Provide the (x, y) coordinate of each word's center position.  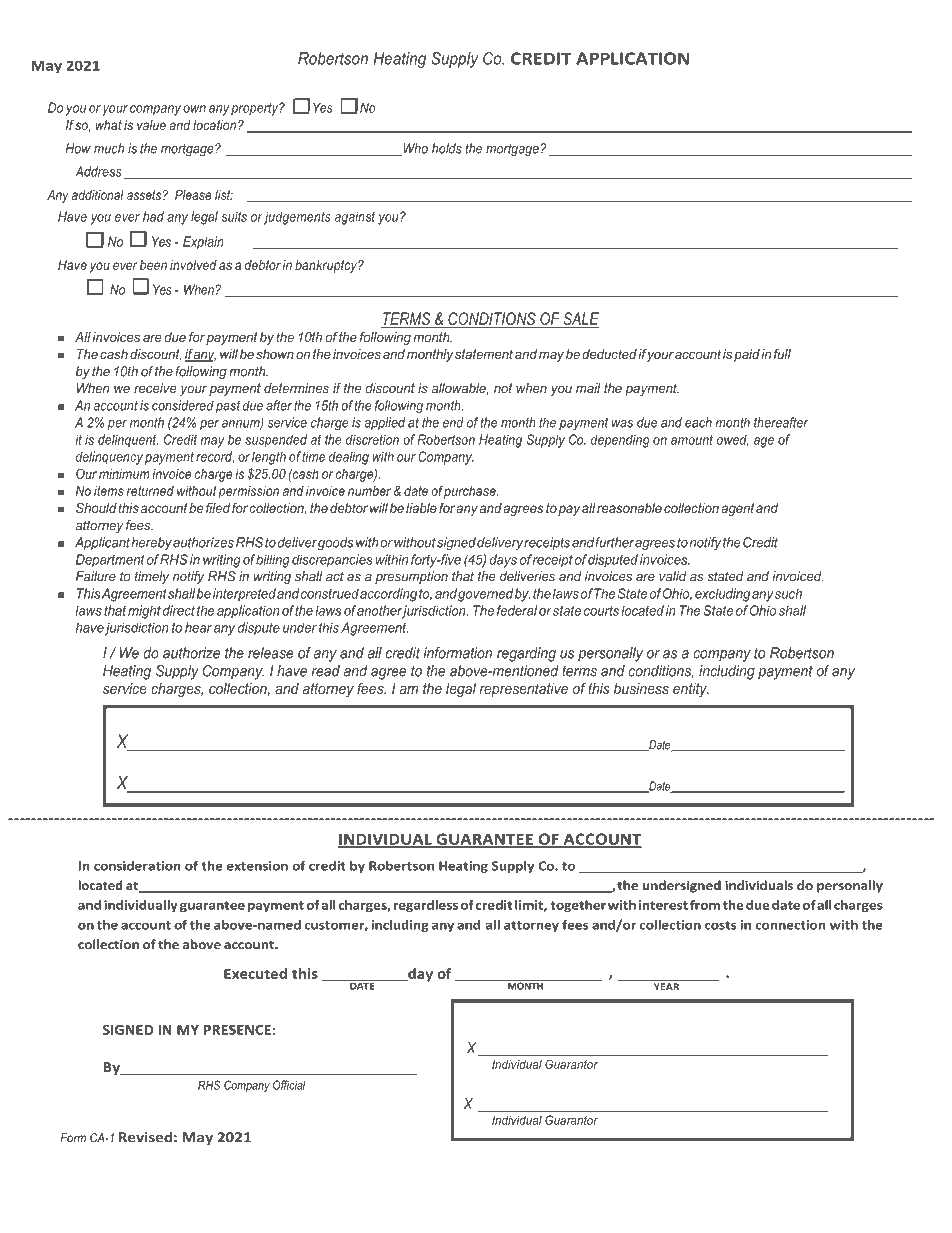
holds (447, 148)
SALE (580, 320)
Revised (145, 1137)
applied (384, 423)
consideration (137, 866)
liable (421, 508)
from (705, 905)
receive (155, 388)
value (151, 125)
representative (524, 690)
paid (747, 355)
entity (691, 690)
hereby (151, 544)
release (271, 653)
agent (739, 509)
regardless (426, 906)
